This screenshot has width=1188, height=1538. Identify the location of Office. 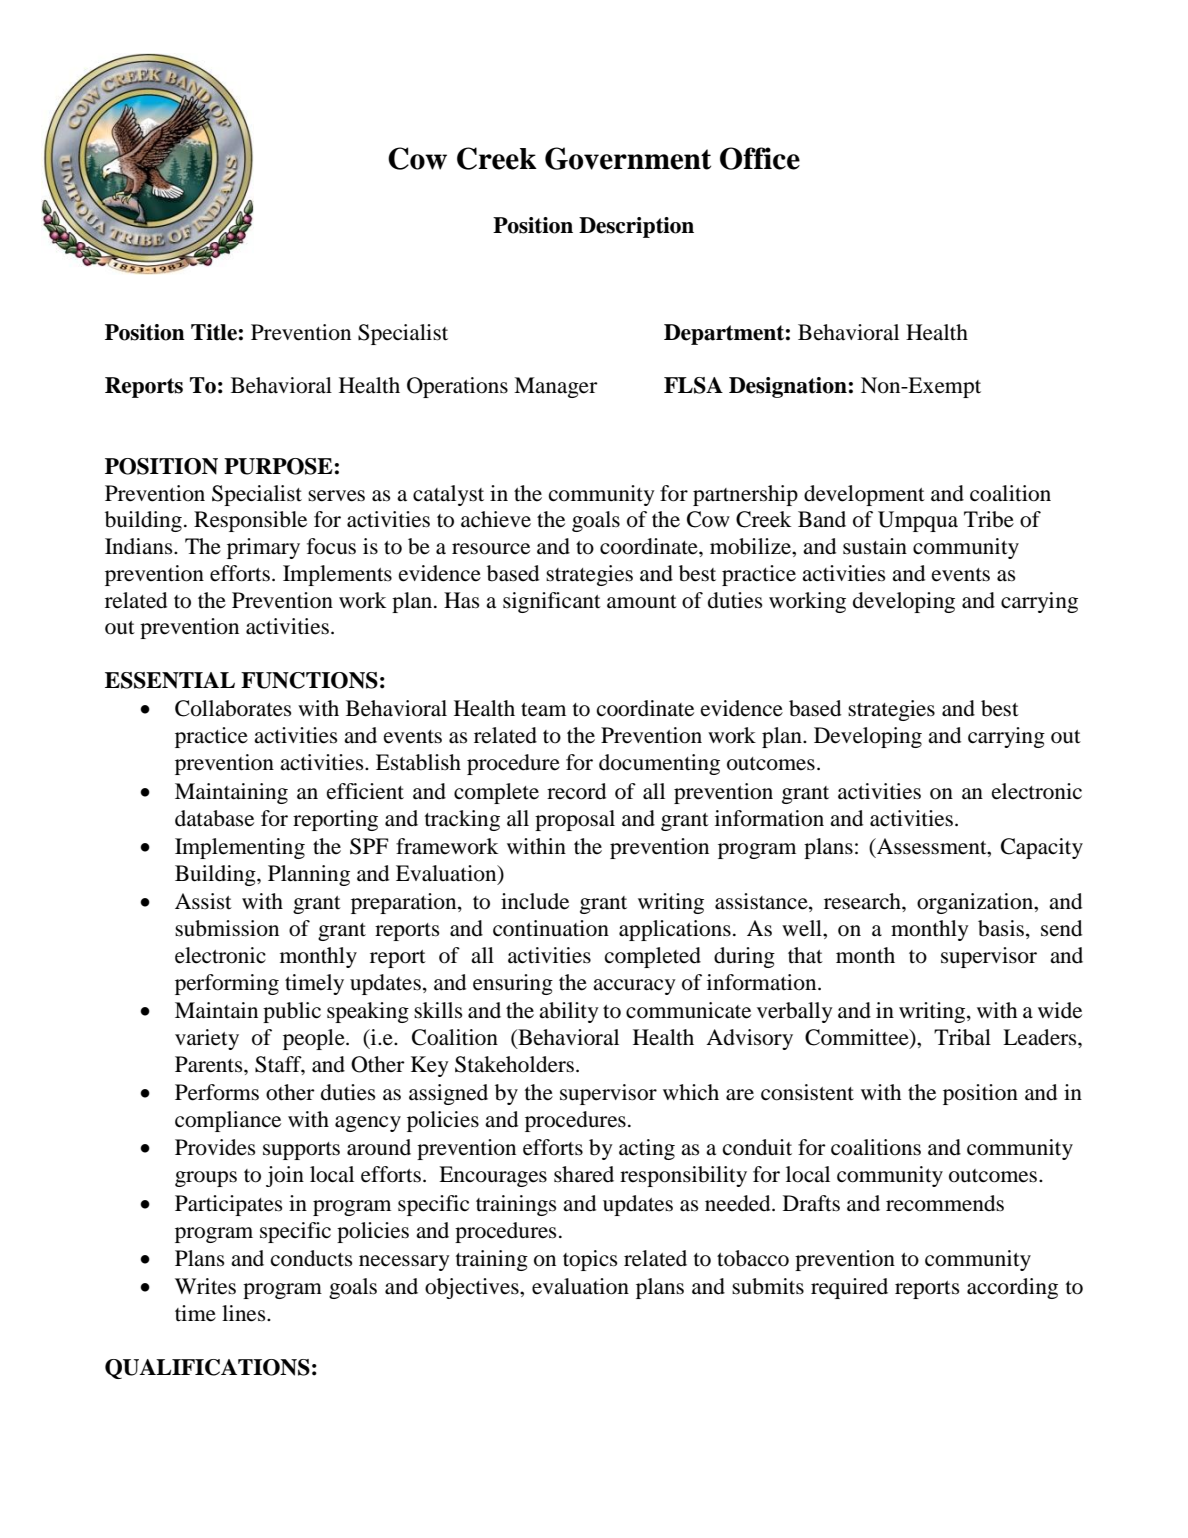
(760, 158).
